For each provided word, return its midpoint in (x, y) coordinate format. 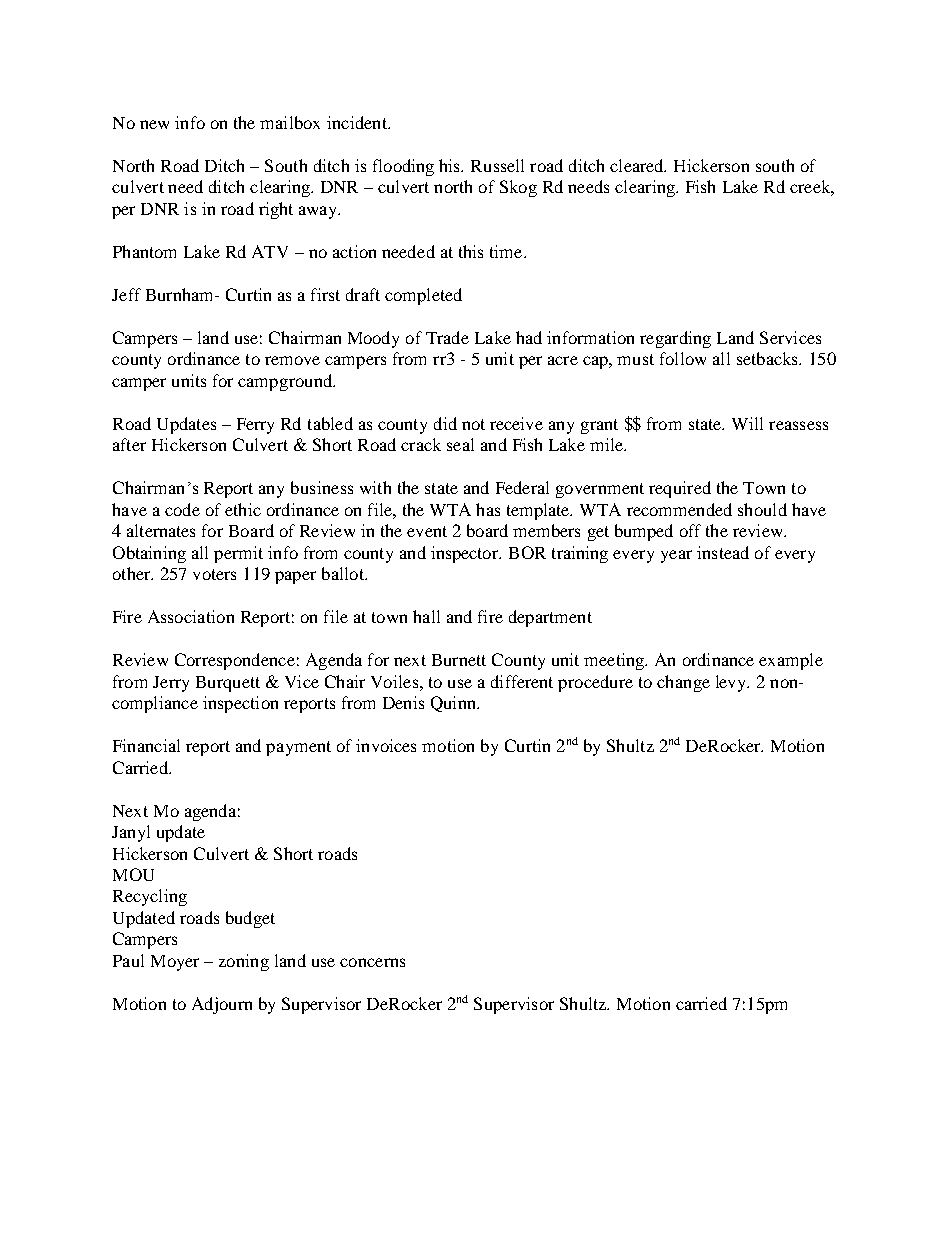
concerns (372, 962)
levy (732, 683)
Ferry (255, 426)
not (473, 424)
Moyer (175, 963)
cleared (638, 165)
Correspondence (235, 661)
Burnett (459, 660)
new (154, 124)
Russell (497, 165)
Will (747, 423)
